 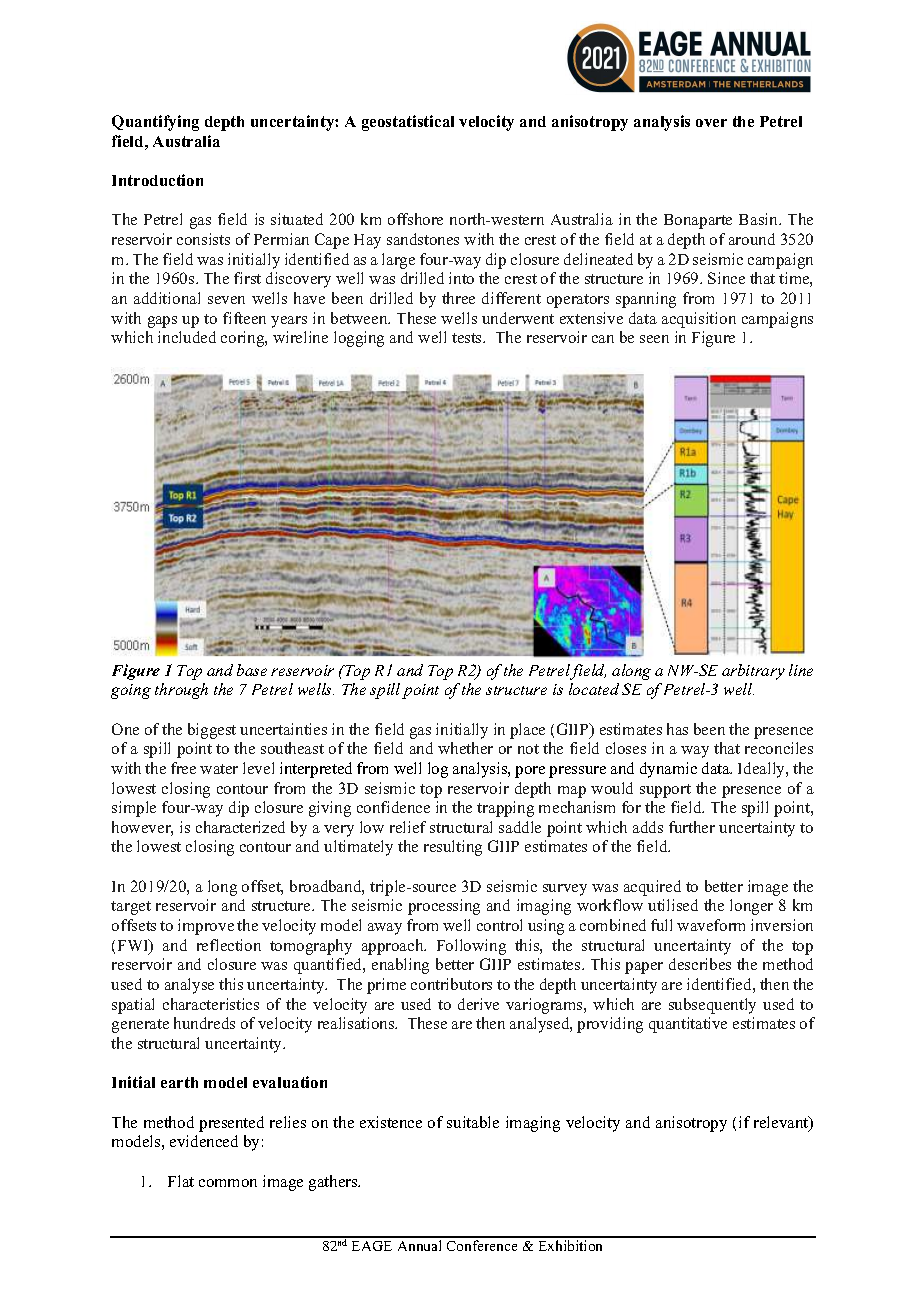 What do you see at coordinates (782, 1123) in the screenshot?
I see `relevant` at bounding box center [782, 1123].
